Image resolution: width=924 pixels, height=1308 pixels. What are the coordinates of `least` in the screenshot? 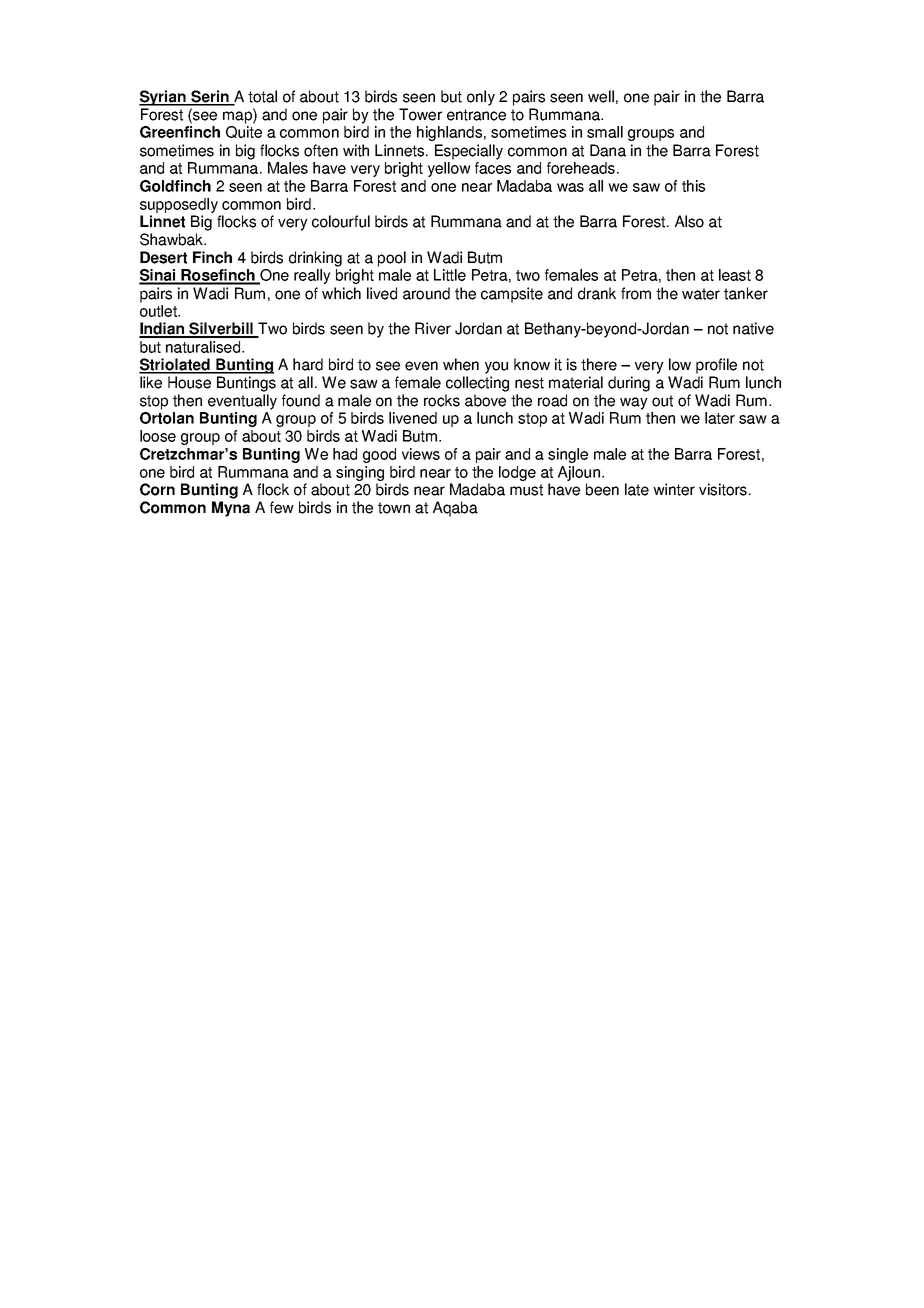 It's located at (735, 275).
